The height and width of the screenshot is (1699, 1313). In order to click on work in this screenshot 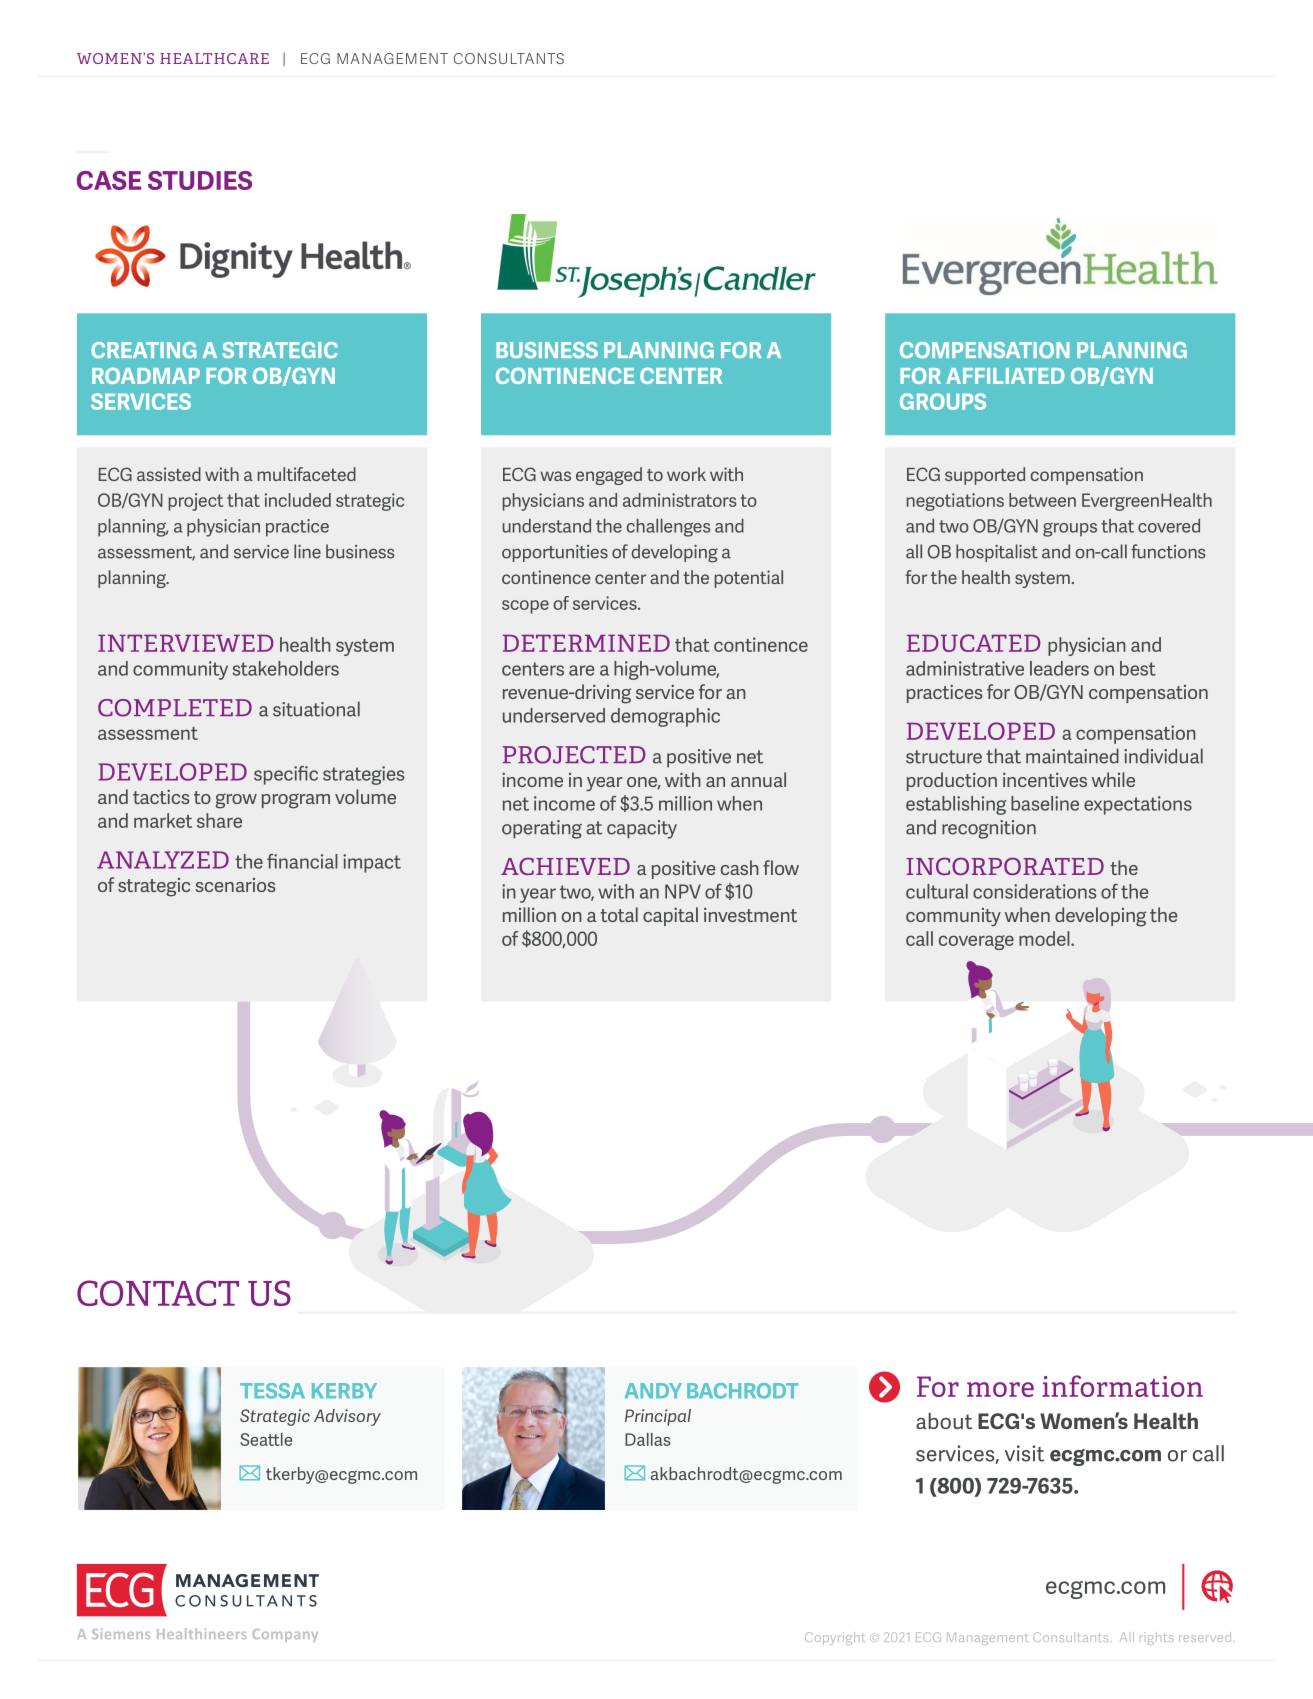, I will do `click(686, 474)`.
